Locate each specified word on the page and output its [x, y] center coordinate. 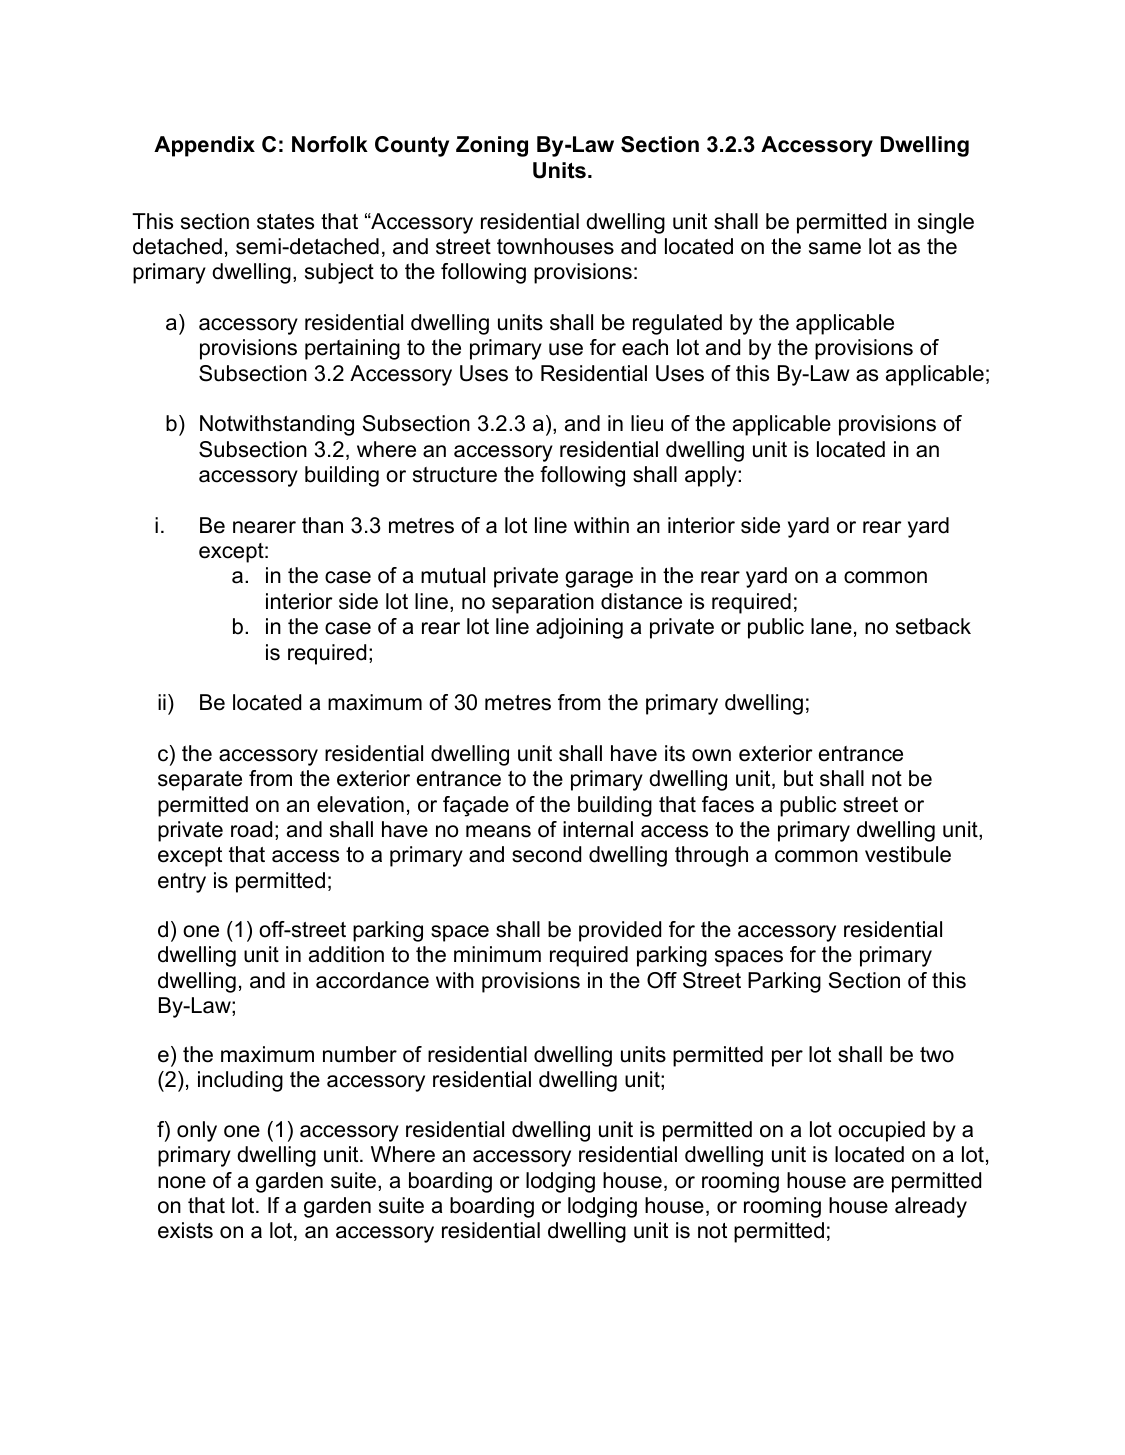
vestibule [908, 854]
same [835, 248]
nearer [264, 527]
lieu [647, 423]
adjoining [579, 628]
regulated [677, 324]
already [931, 1207]
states [285, 222]
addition [346, 954]
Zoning [492, 146]
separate [200, 781]
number [360, 1054]
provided [620, 931]
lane [831, 626]
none [182, 1182]
